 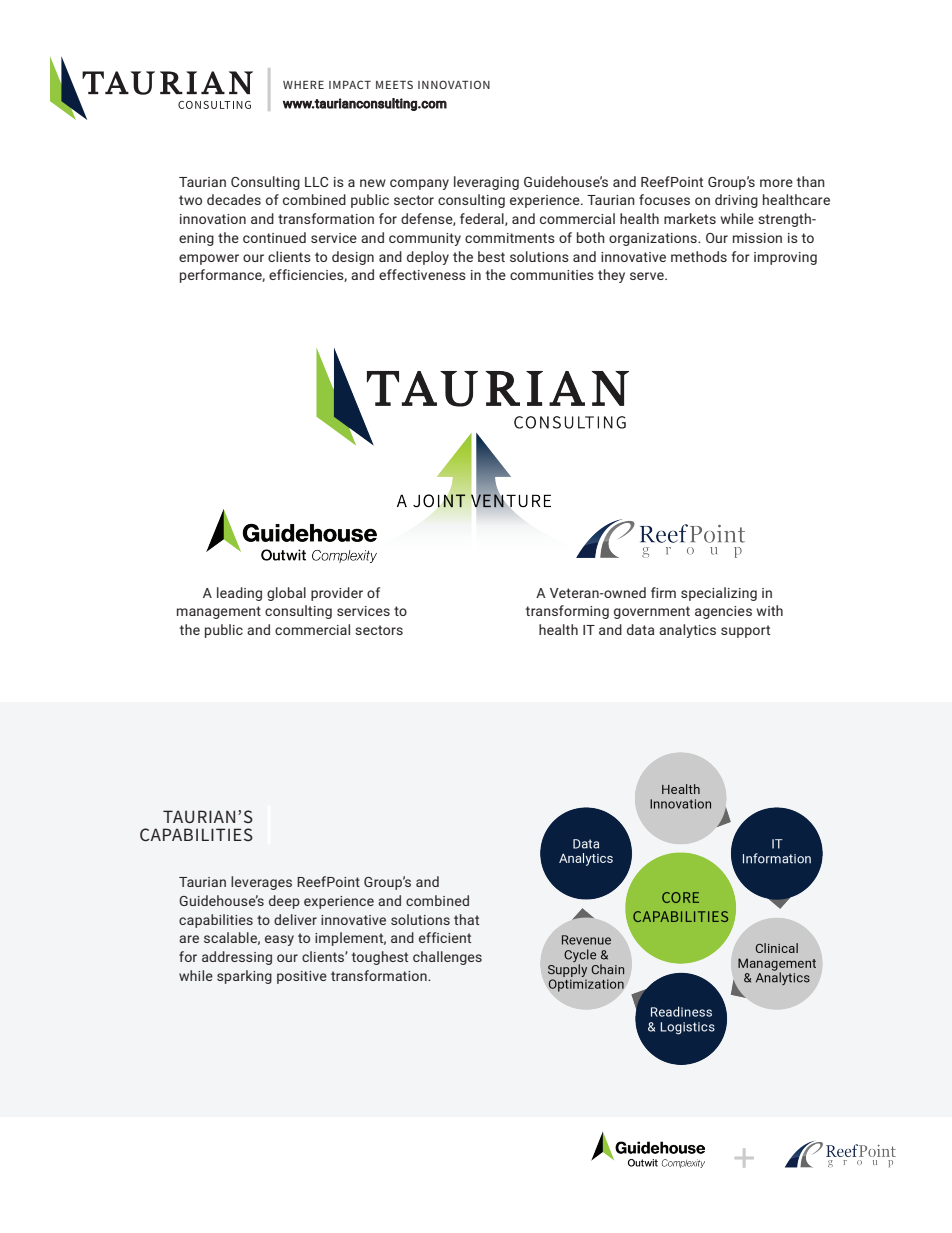 What do you see at coordinates (279, 940) in the screenshot?
I see `easy` at bounding box center [279, 940].
